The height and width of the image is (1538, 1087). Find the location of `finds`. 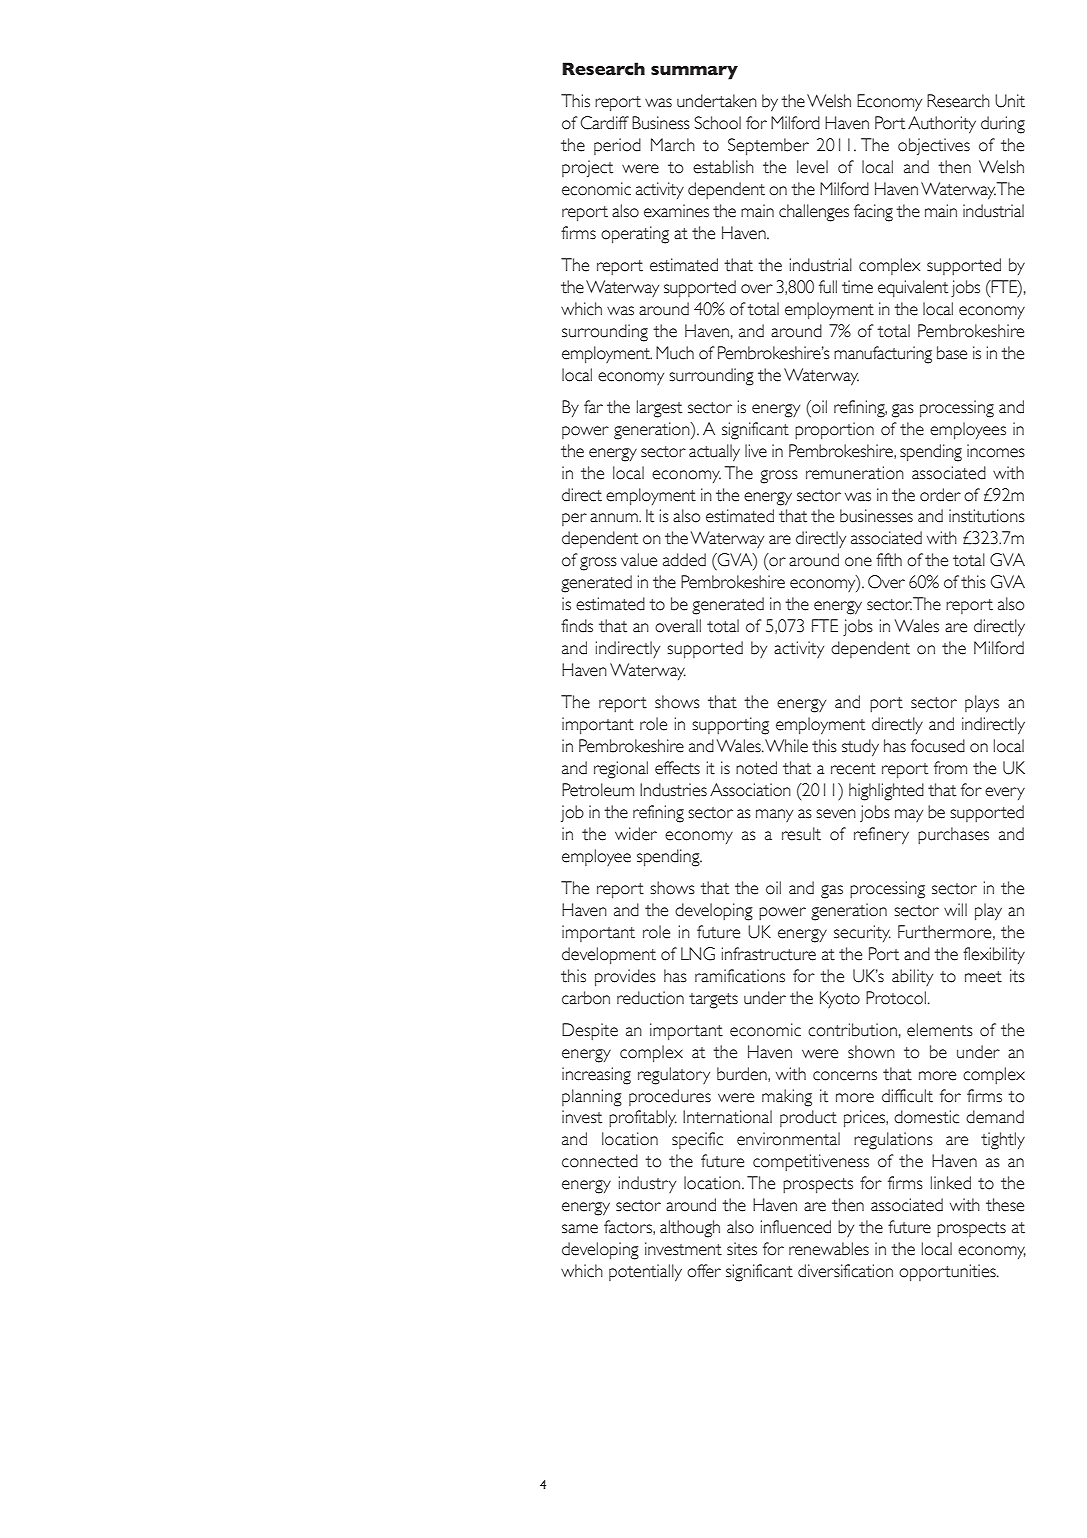

finds is located at coordinates (577, 626).
